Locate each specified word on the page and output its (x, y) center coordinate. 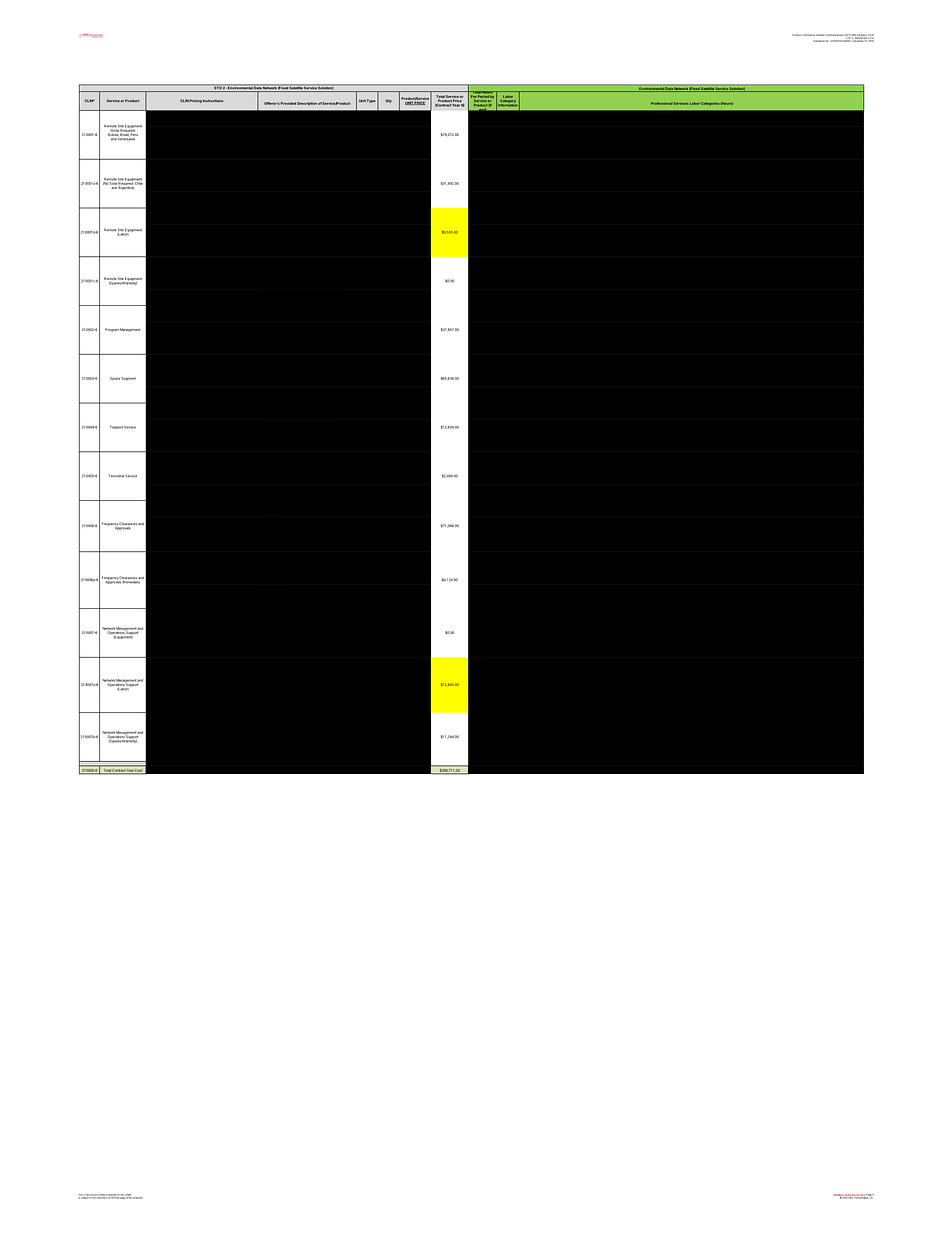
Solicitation (819, 41)
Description (307, 103)
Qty (388, 101)
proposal (138, 1198)
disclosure (91, 1196)
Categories (710, 104)
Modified (839, 1196)
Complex (796, 35)
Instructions (213, 101)
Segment (128, 379)
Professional (661, 103)
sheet (129, 1196)
